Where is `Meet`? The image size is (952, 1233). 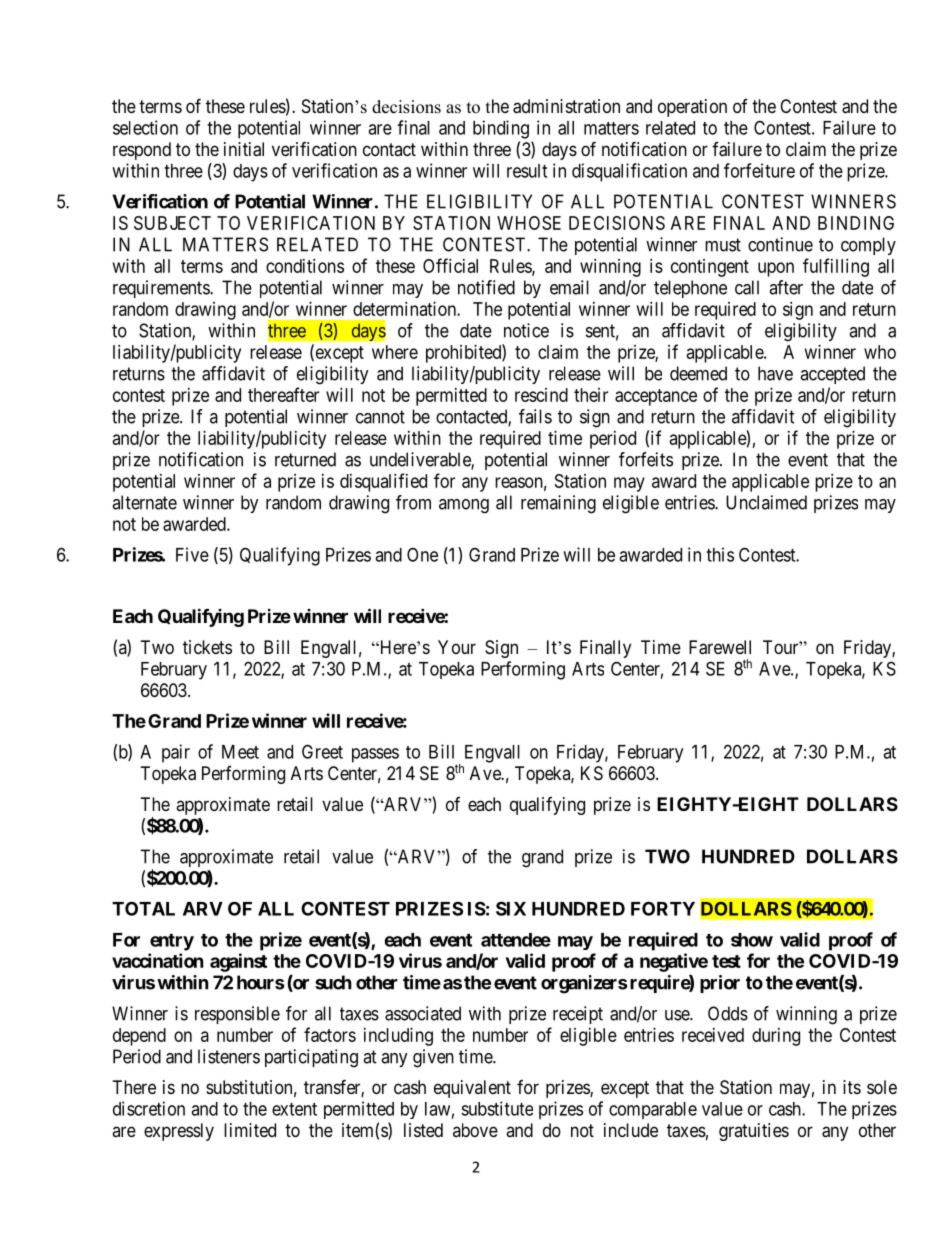 Meet is located at coordinates (240, 752).
